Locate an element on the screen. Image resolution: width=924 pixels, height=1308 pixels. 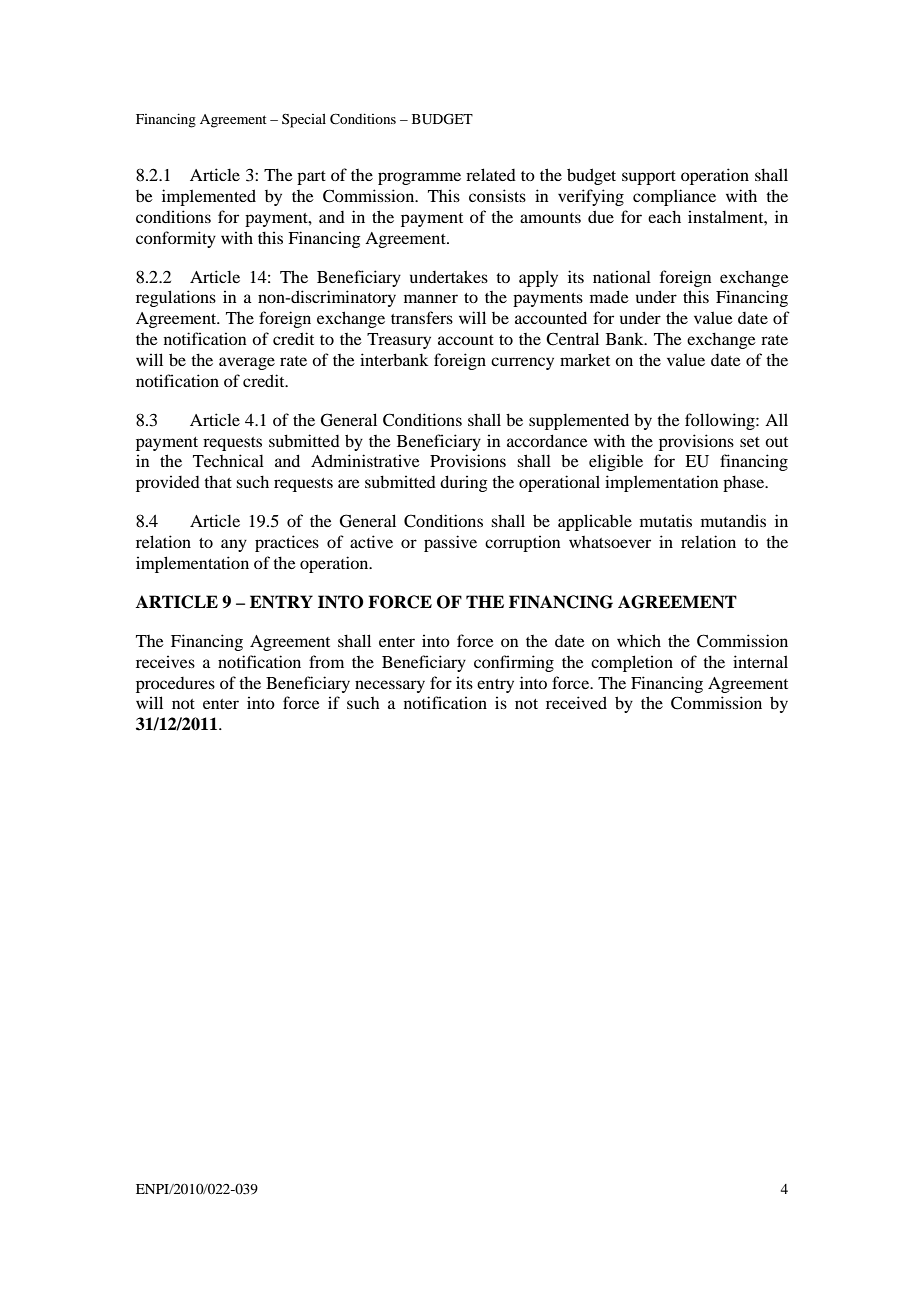
Special is located at coordinates (304, 120).
